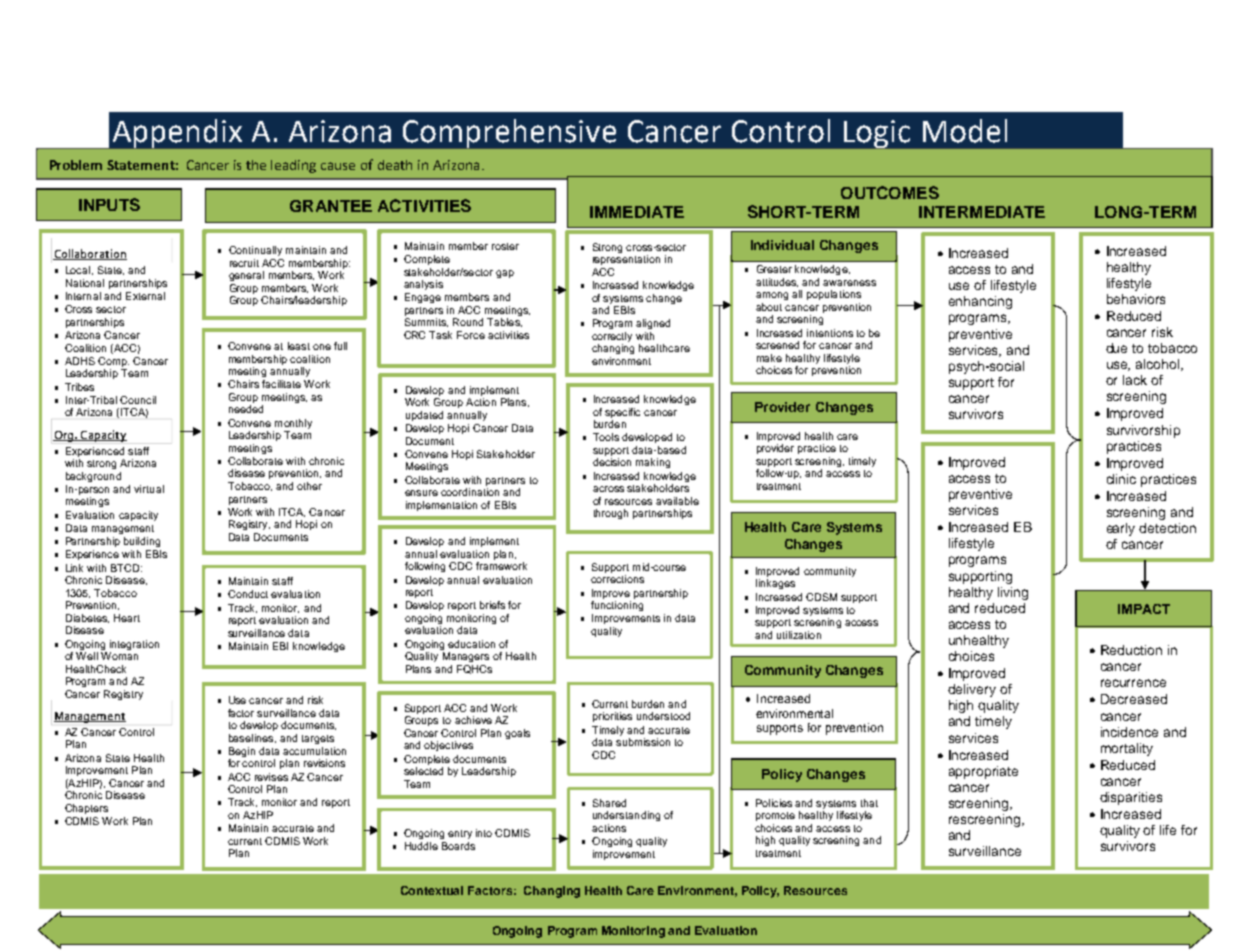 This image has height=952, width=1233. I want to click on understanding, so click(626, 816).
